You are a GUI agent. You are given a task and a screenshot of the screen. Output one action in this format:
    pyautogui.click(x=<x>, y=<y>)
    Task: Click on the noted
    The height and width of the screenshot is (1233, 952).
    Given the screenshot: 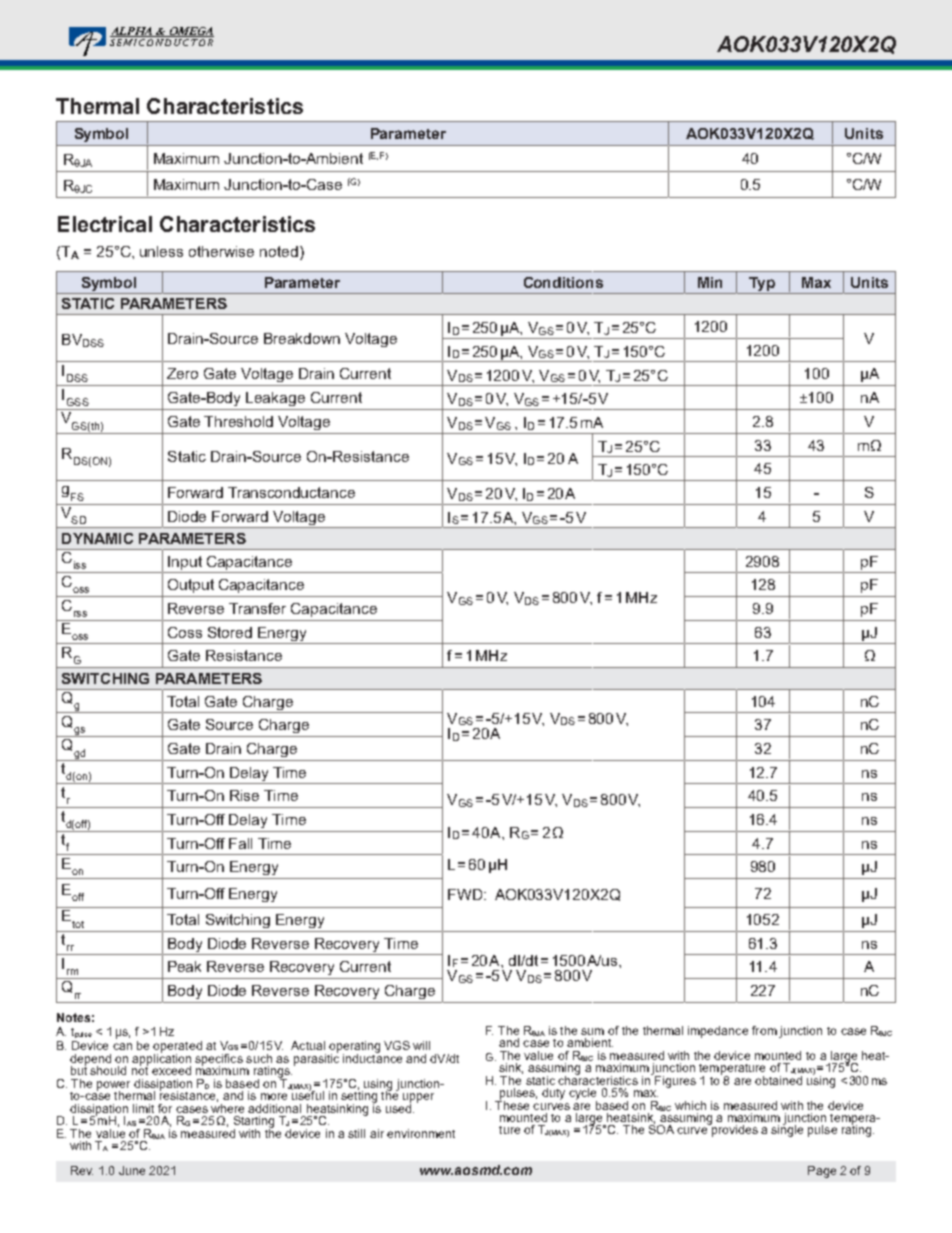 What is the action you would take?
    pyautogui.click(x=279, y=251)
